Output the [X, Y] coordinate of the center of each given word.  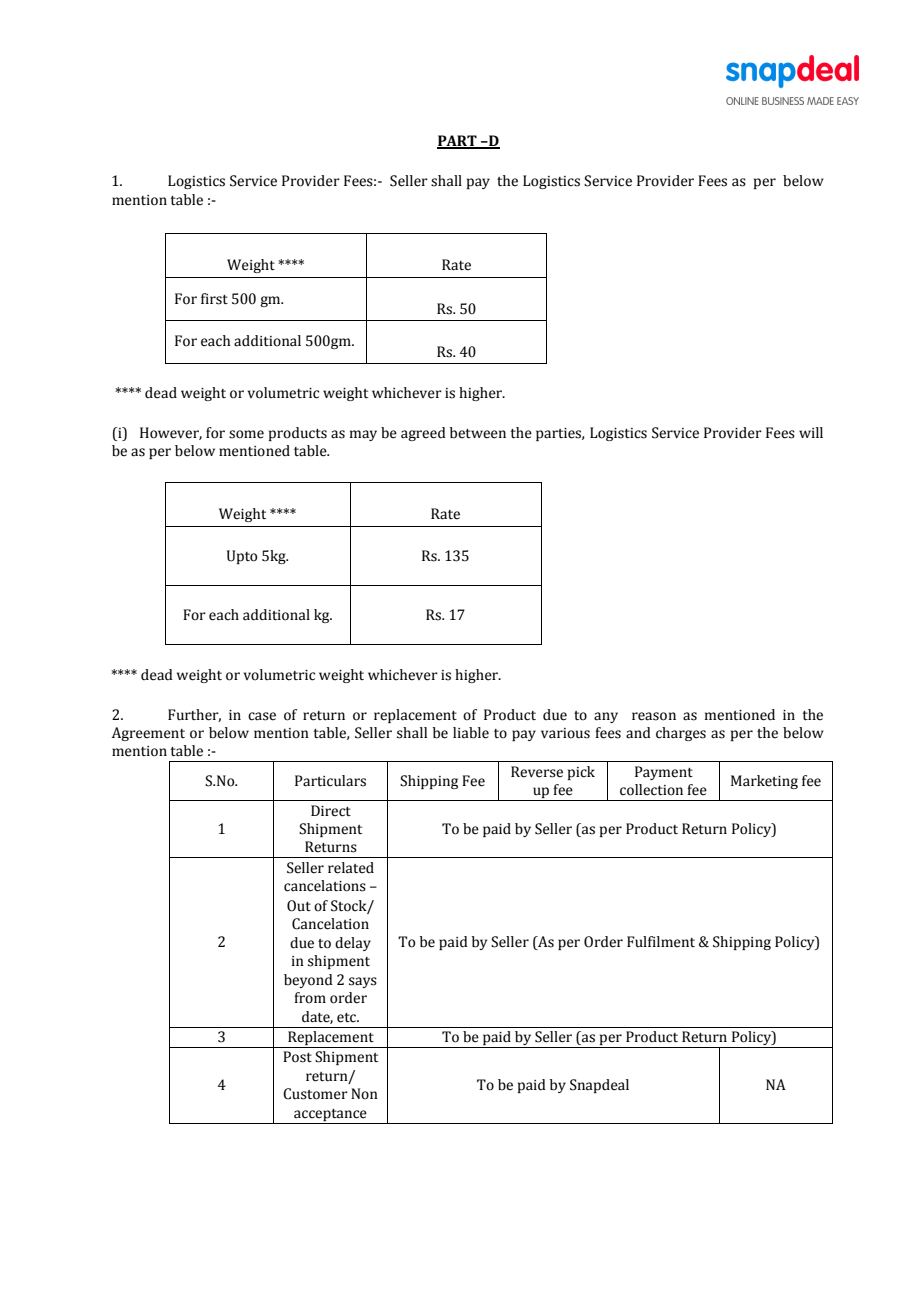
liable [471, 733]
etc [348, 1018]
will [811, 432]
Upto [242, 557]
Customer [315, 1094]
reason [654, 716]
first [214, 299]
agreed [423, 434]
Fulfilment [661, 942]
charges [681, 734]
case [262, 716]
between [478, 433]
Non [364, 1094]
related [351, 868]
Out [299, 906]
